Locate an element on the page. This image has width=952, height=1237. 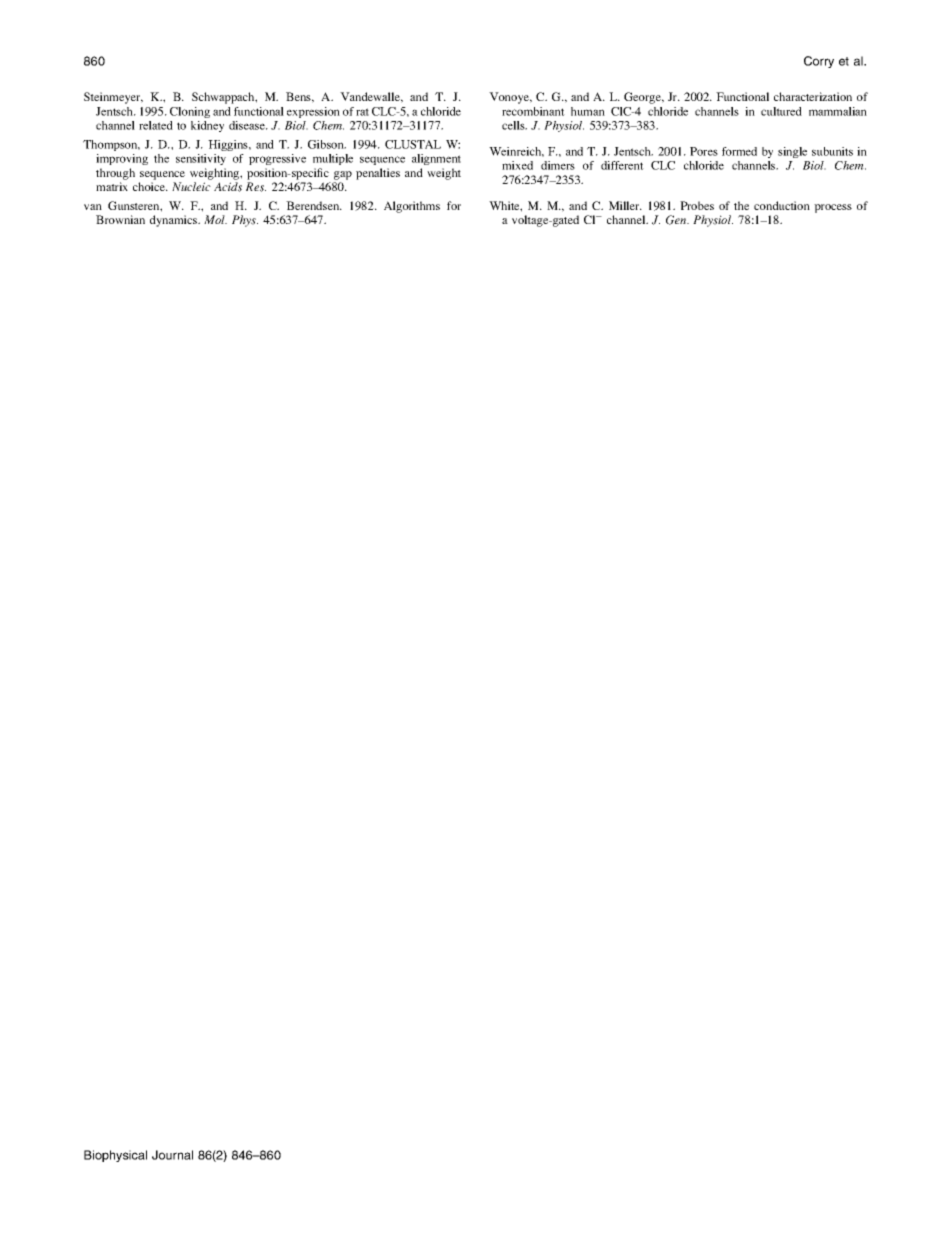
Journal is located at coordinates (172, 1155).
